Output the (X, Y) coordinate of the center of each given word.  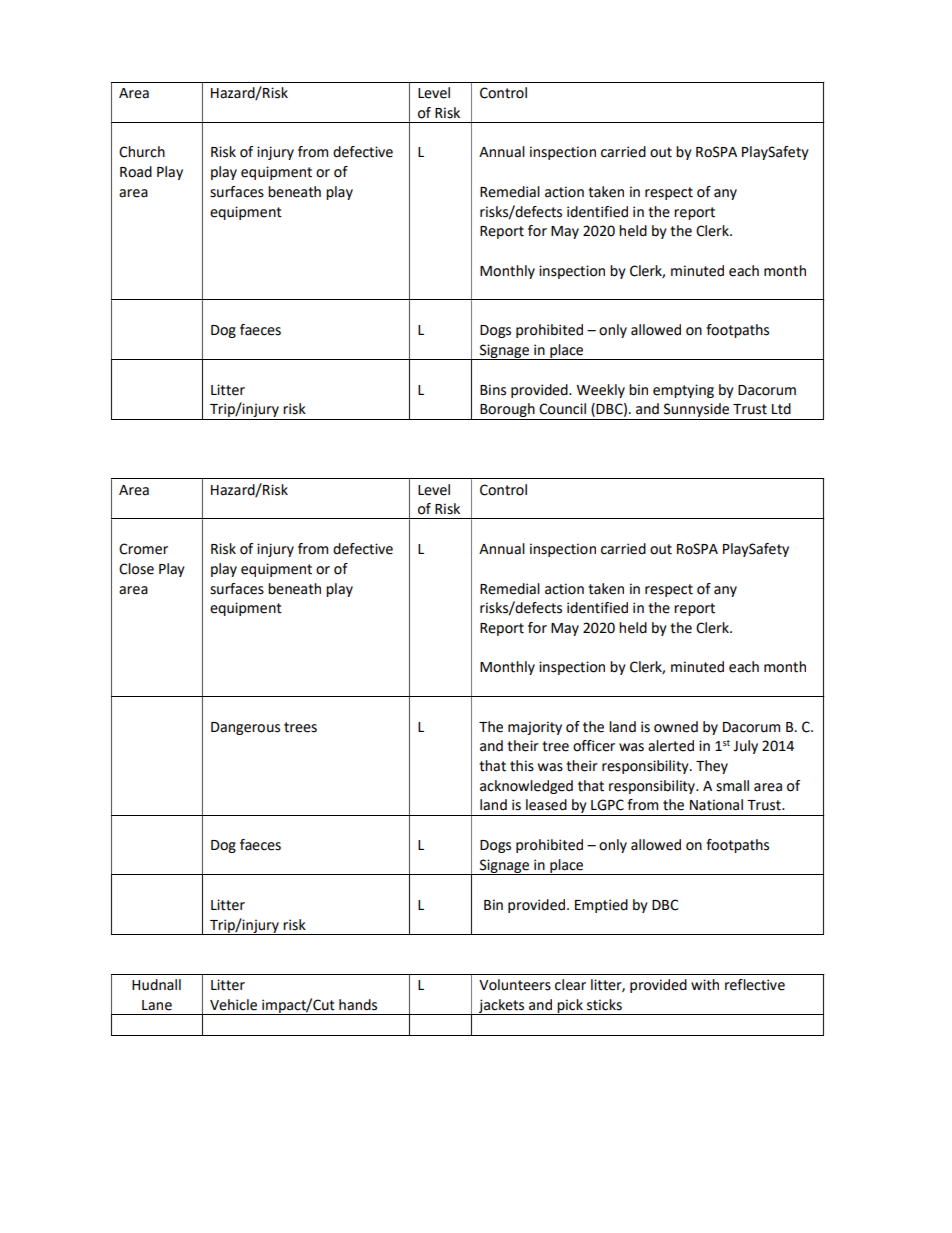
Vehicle (233, 1005)
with (705, 985)
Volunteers (515, 985)
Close (136, 569)
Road (136, 172)
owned (676, 727)
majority (535, 728)
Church (142, 152)
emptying (683, 391)
